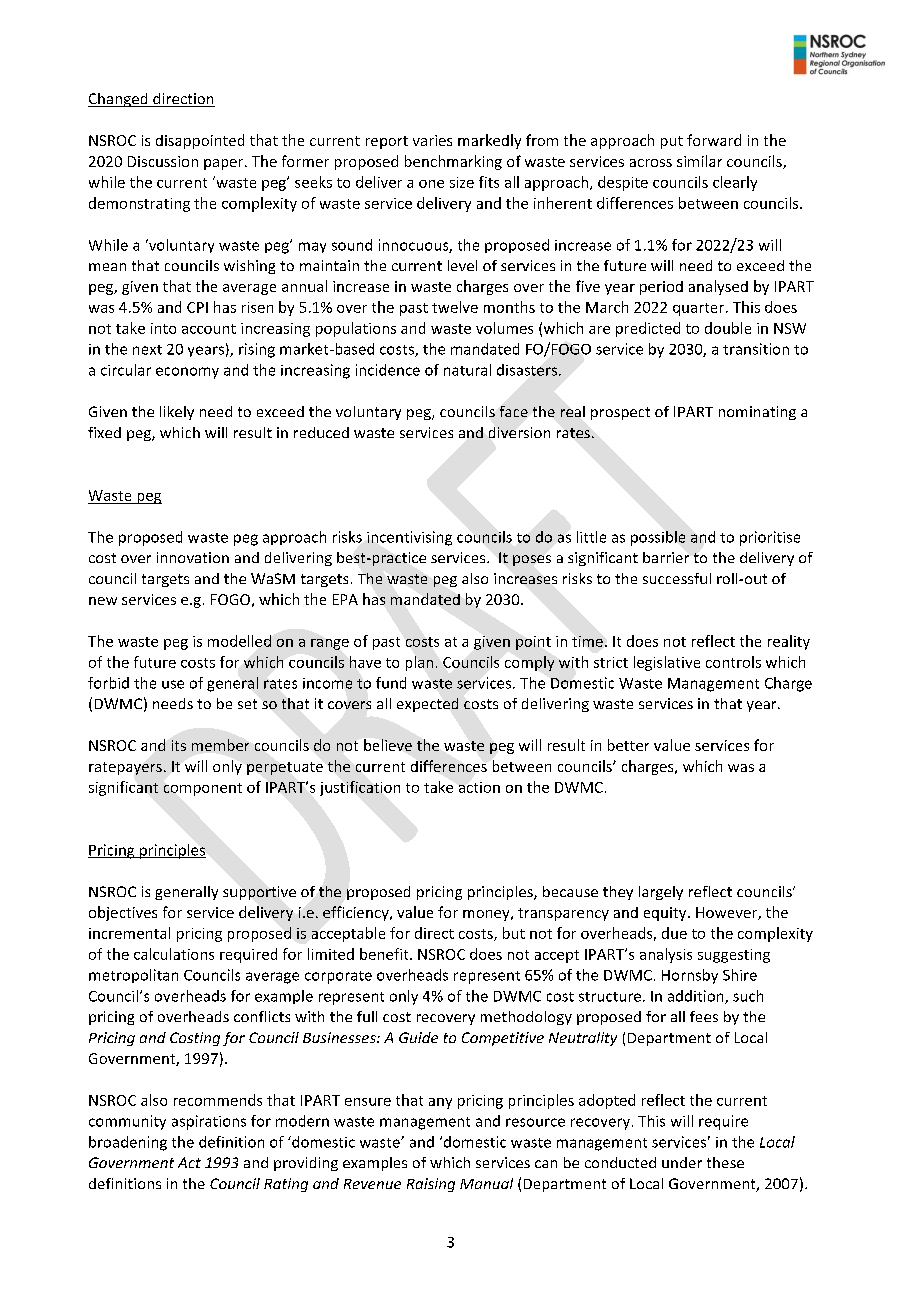  Describe the element at coordinates (177, 413) in the screenshot. I see `likely` at that location.
